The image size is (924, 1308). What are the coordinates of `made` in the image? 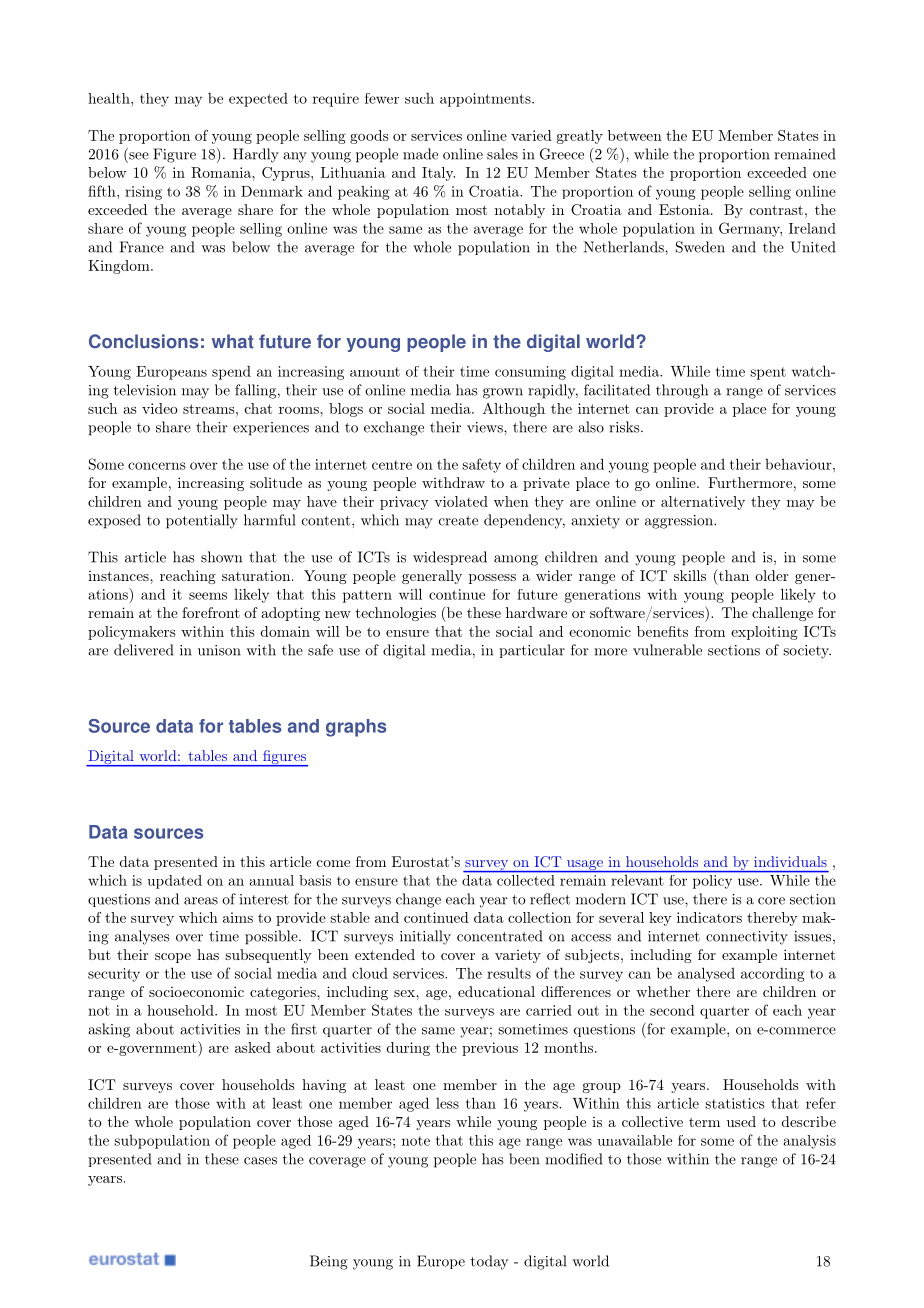 It's located at (420, 154).
